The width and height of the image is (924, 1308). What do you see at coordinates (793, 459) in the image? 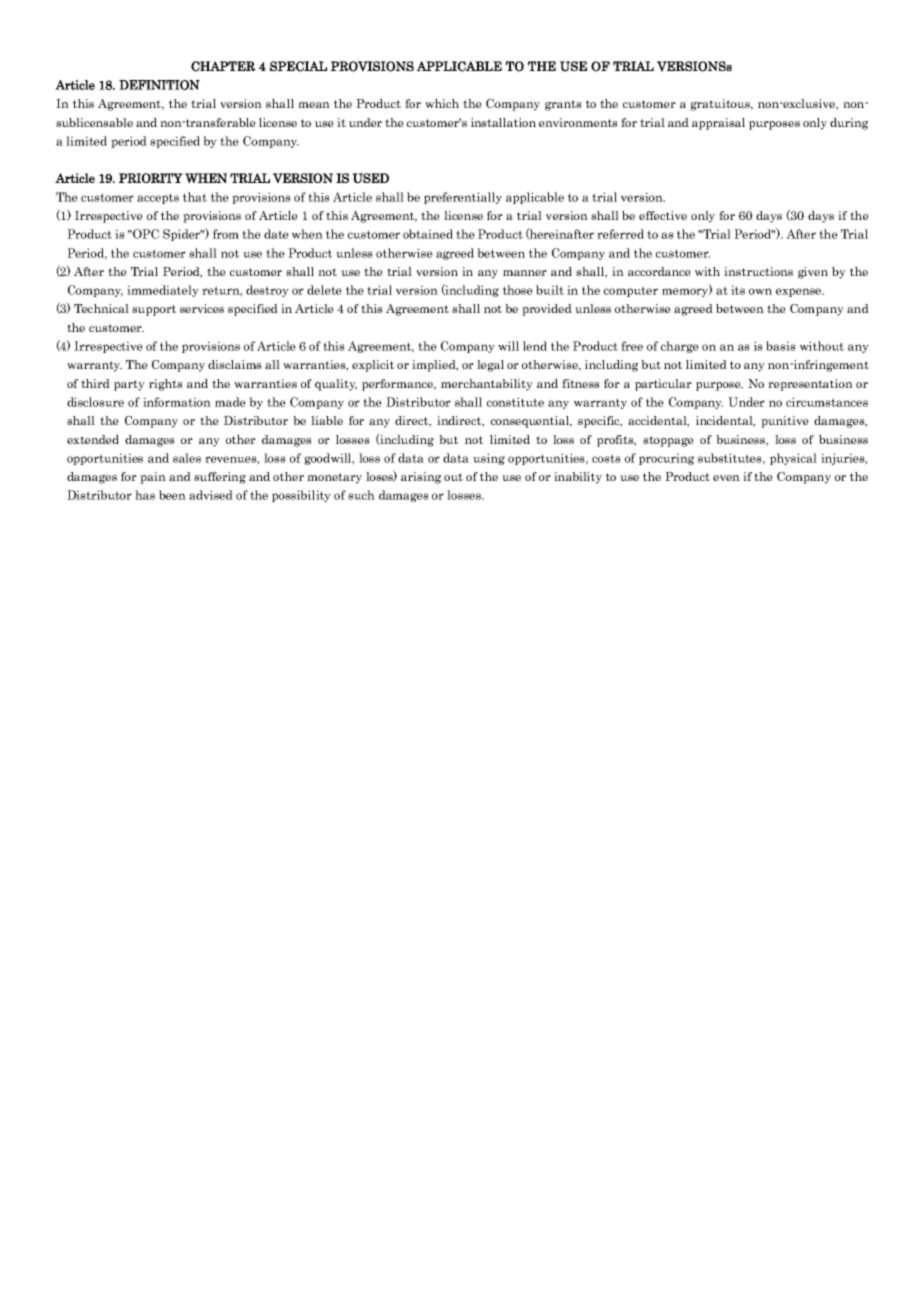
I see `physical` at bounding box center [793, 459].
